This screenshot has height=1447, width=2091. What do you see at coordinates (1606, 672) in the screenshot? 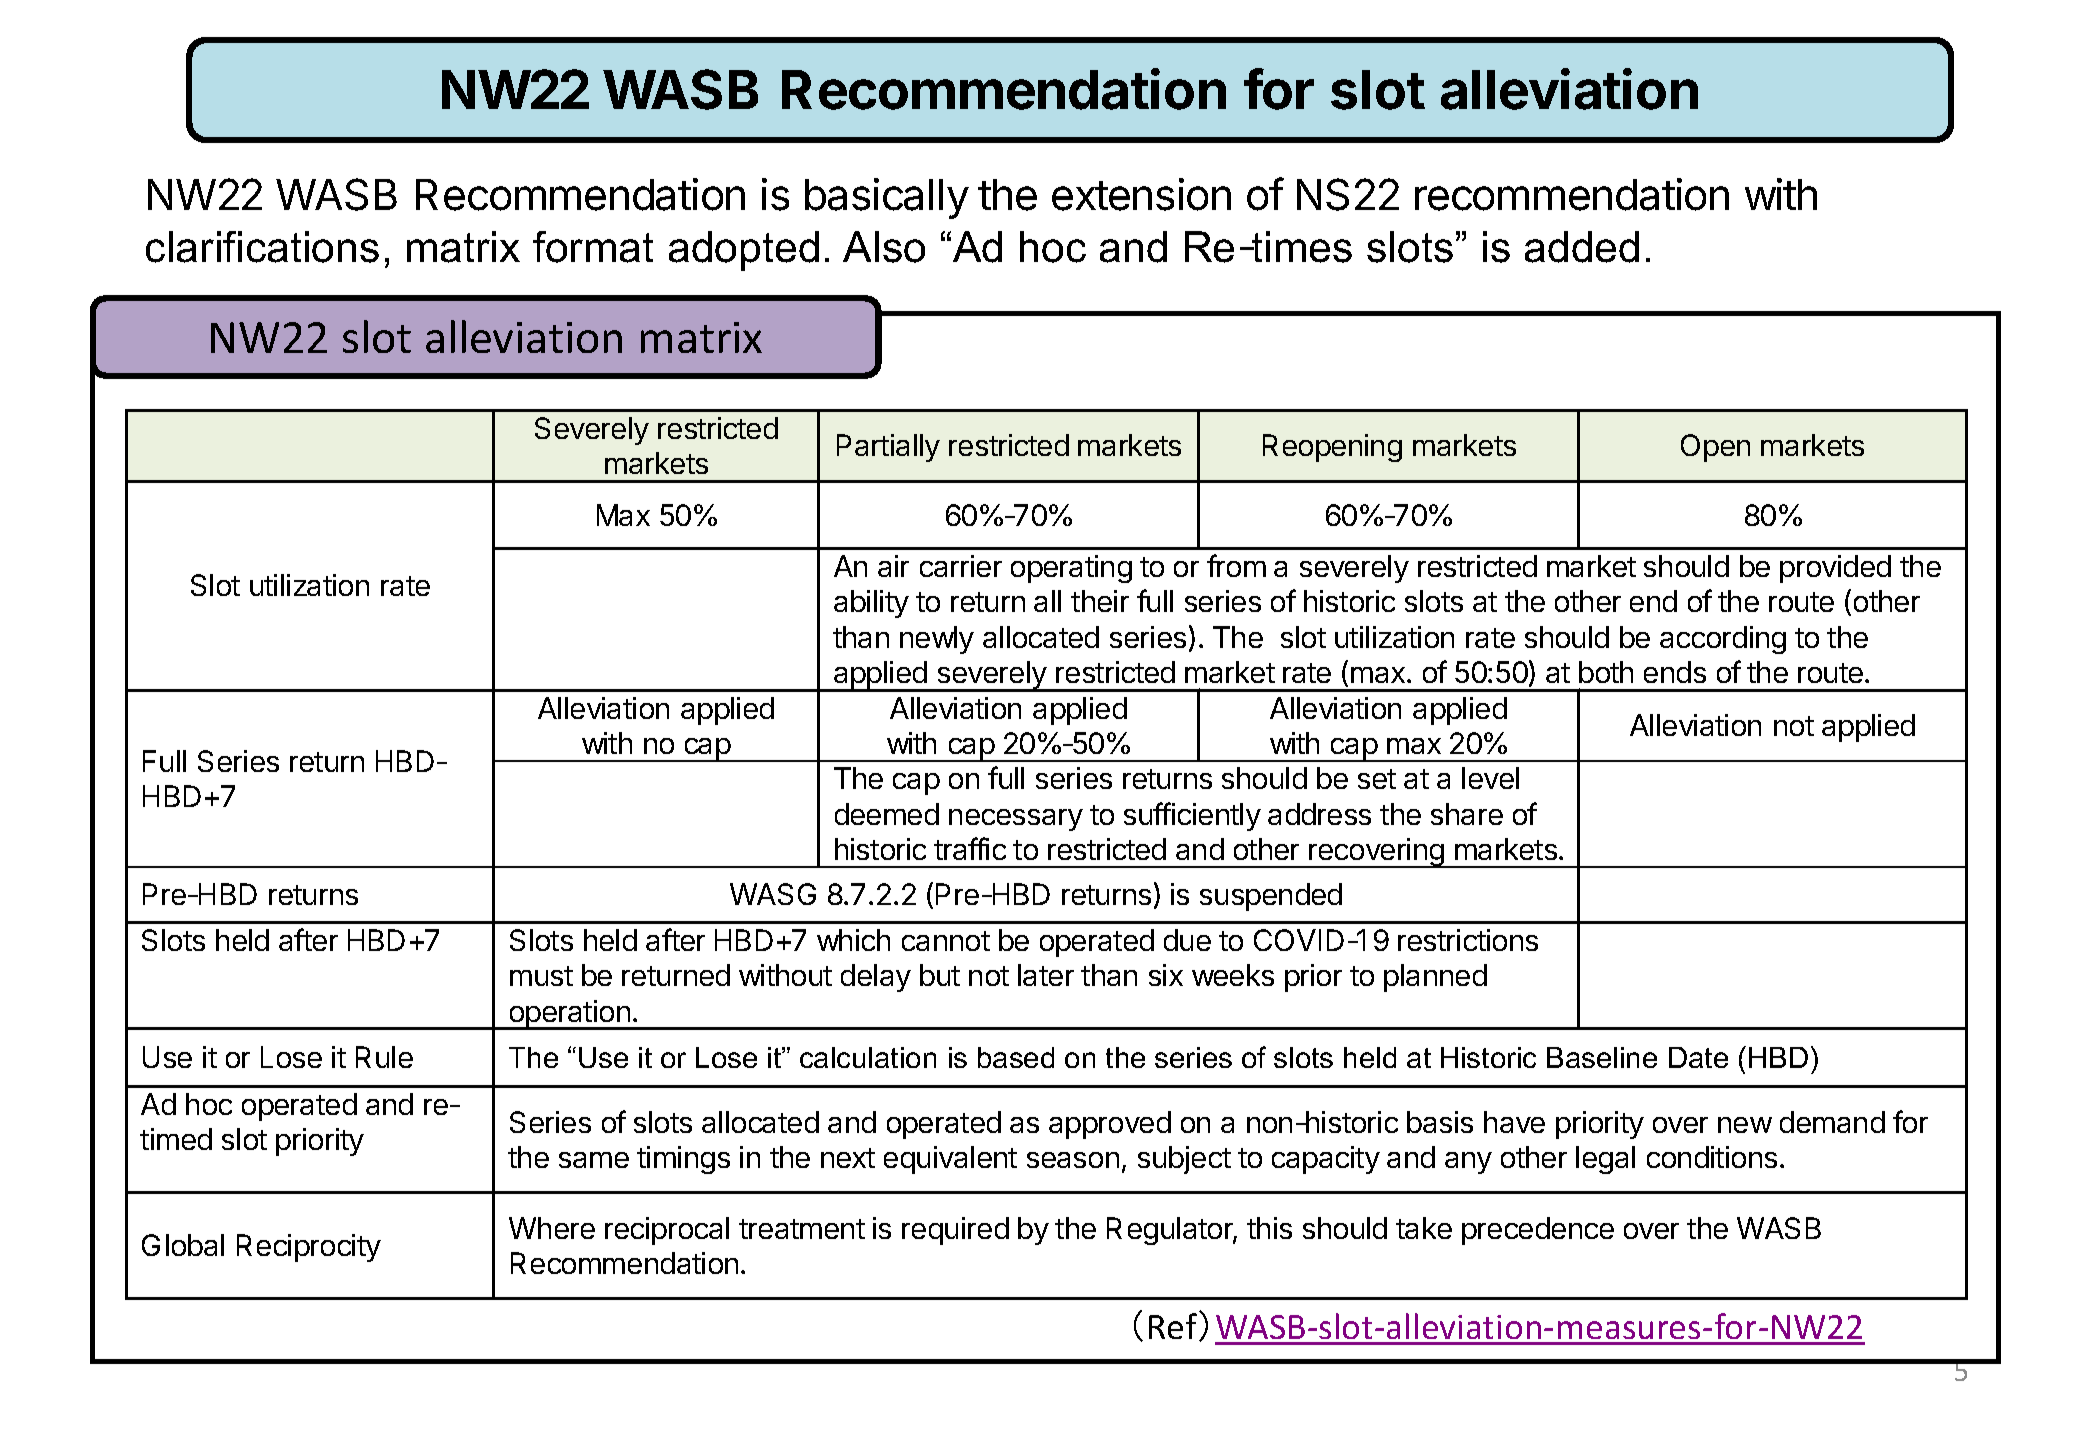
I see `both` at bounding box center [1606, 672].
